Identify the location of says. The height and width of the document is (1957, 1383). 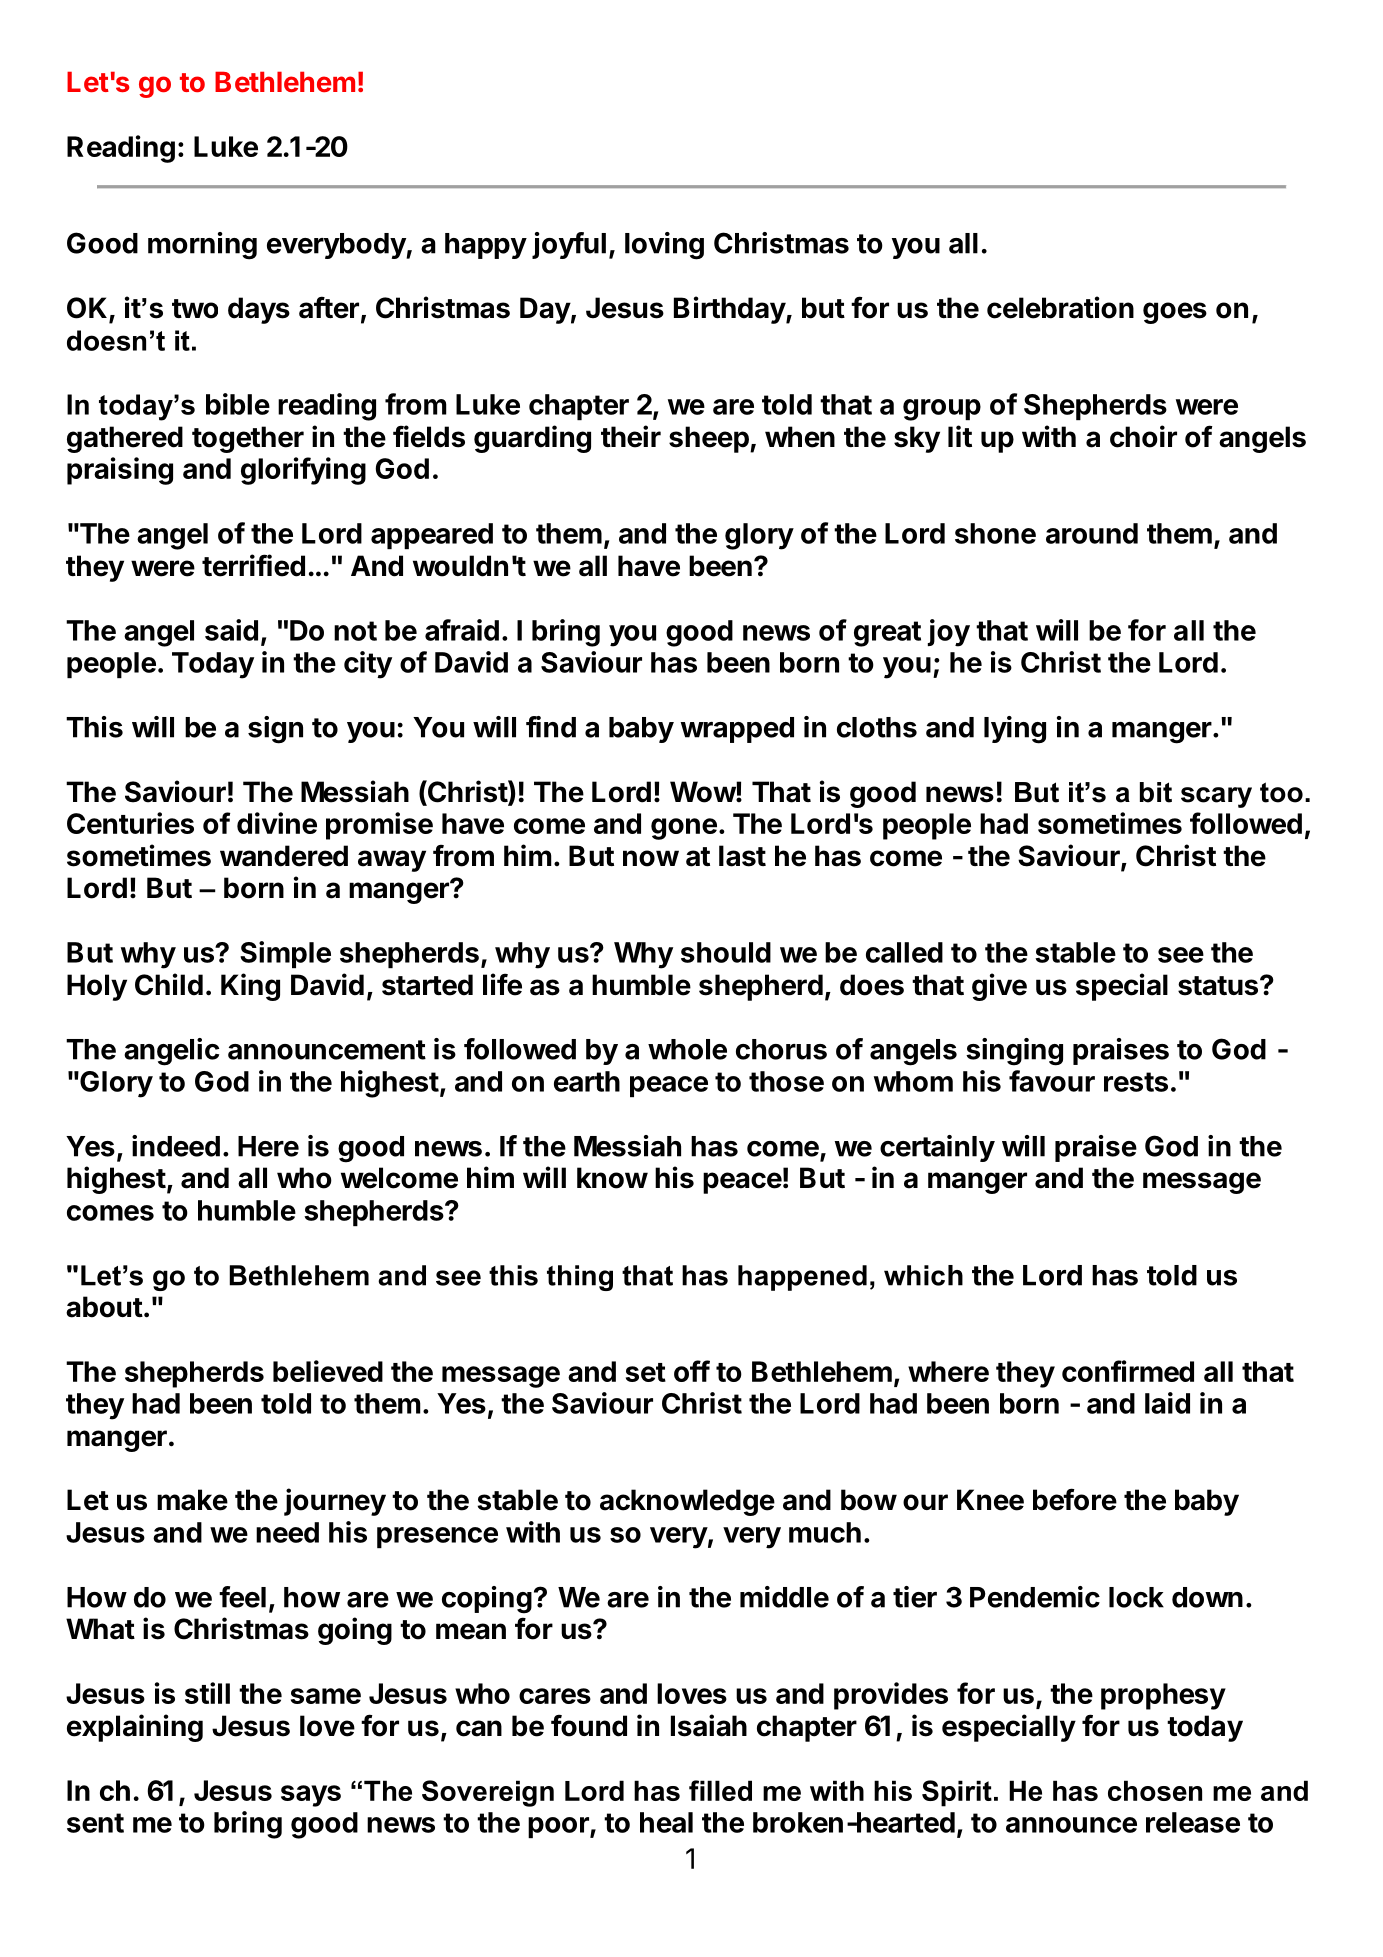
(311, 1796).
